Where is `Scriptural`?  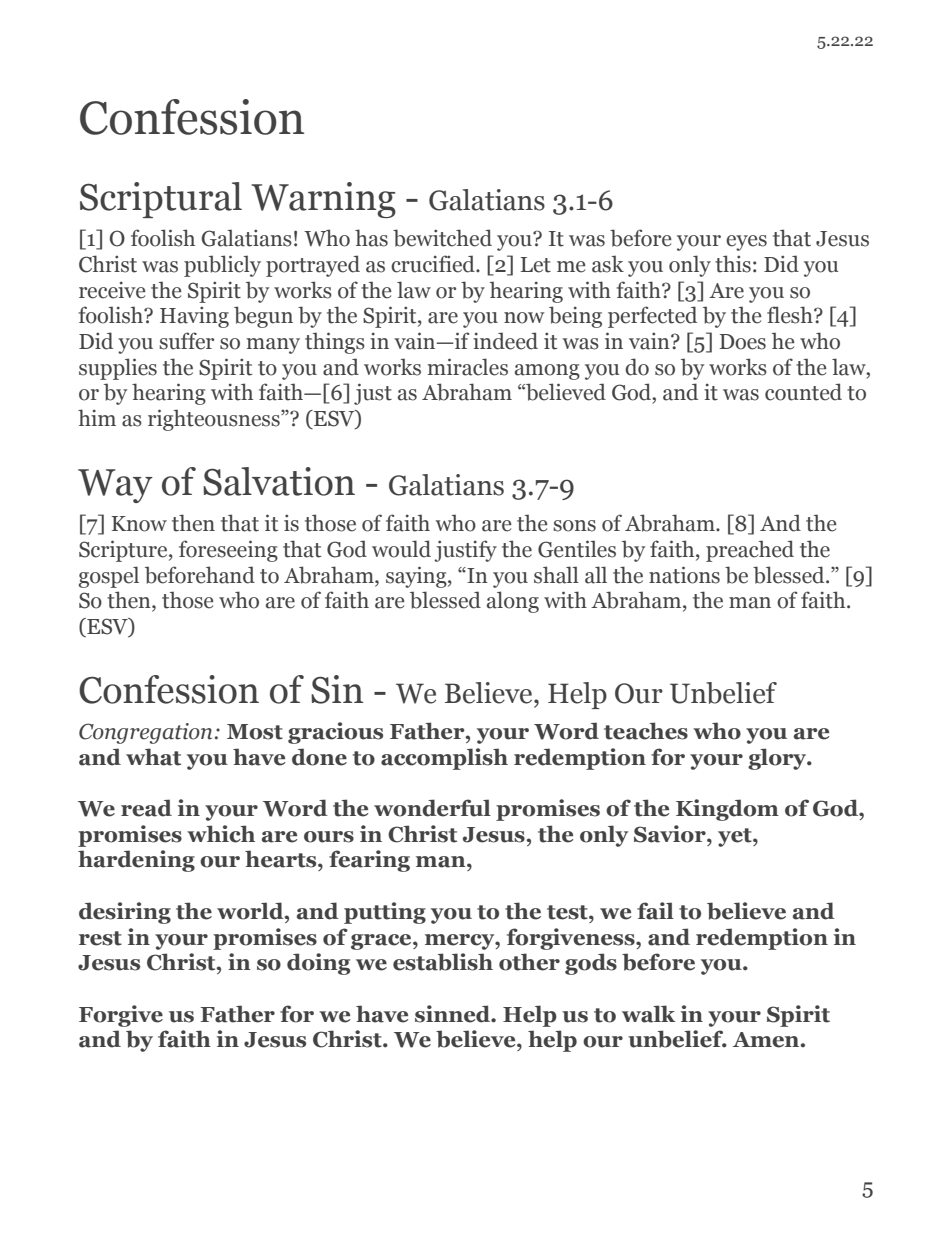
Scriptural is located at coordinates (161, 200).
